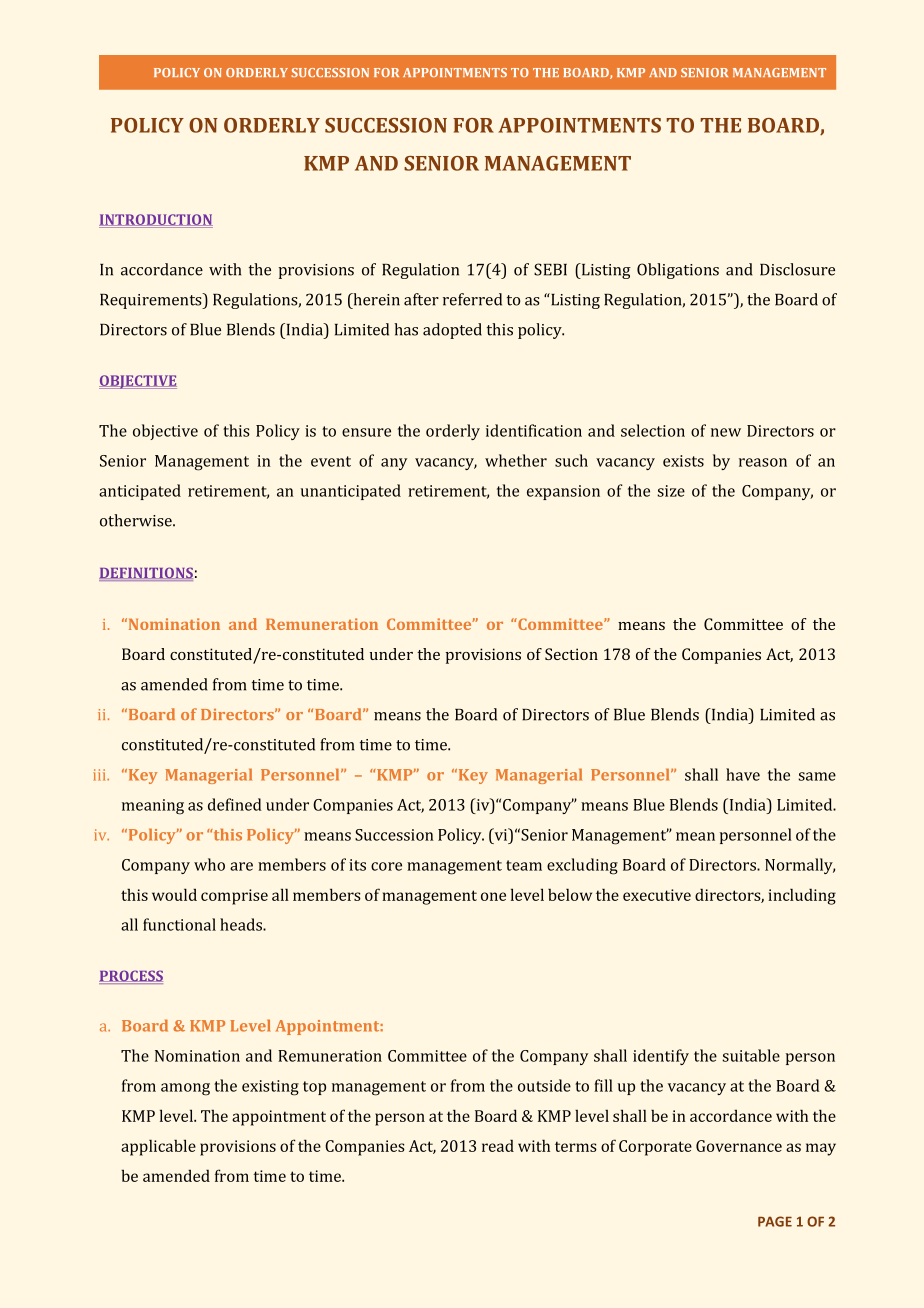 The width and height of the image is (924, 1308). What do you see at coordinates (726, 432) in the image?
I see `new` at bounding box center [726, 432].
